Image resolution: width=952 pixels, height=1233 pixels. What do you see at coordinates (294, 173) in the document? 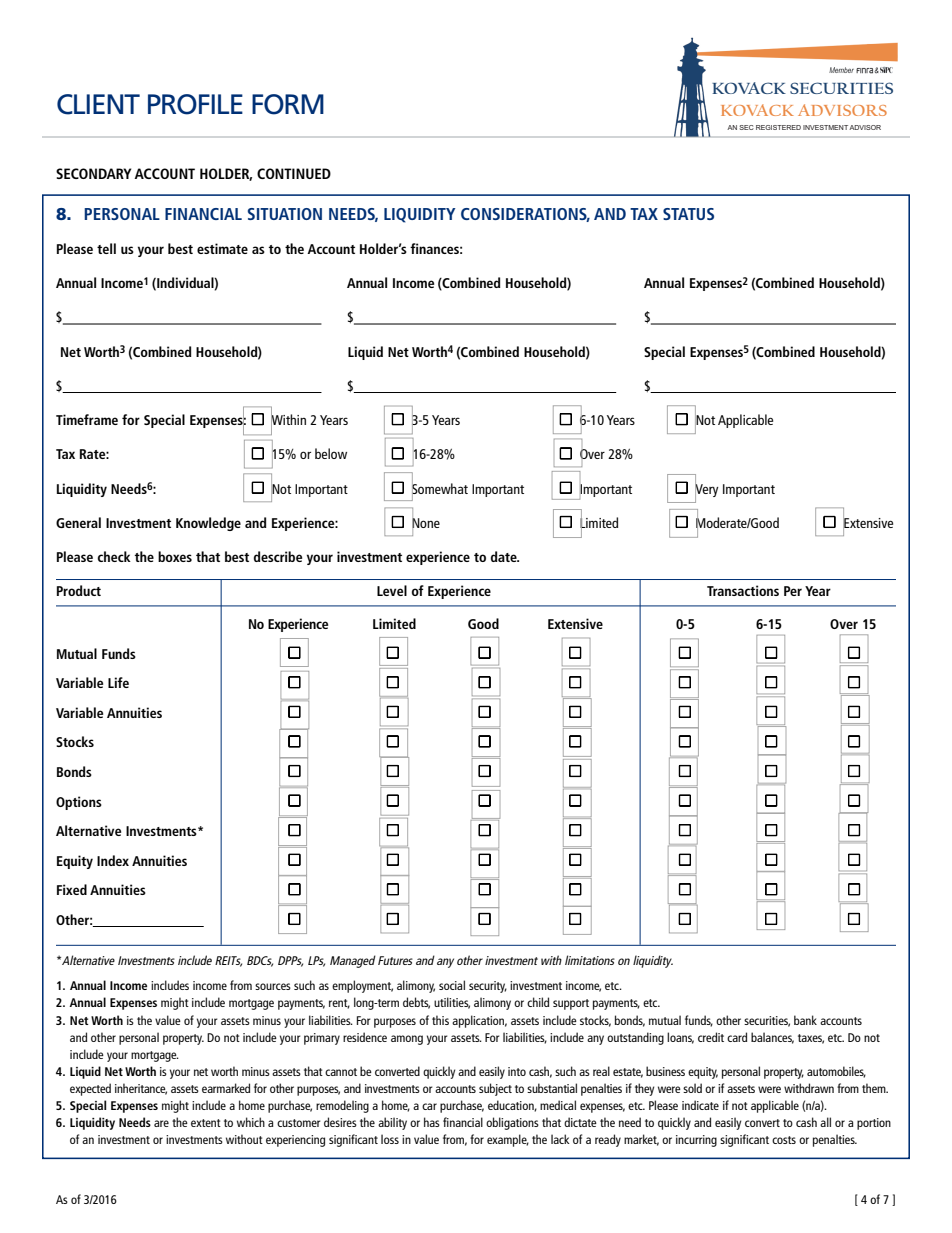
I see `CONTINUED` at bounding box center [294, 173].
